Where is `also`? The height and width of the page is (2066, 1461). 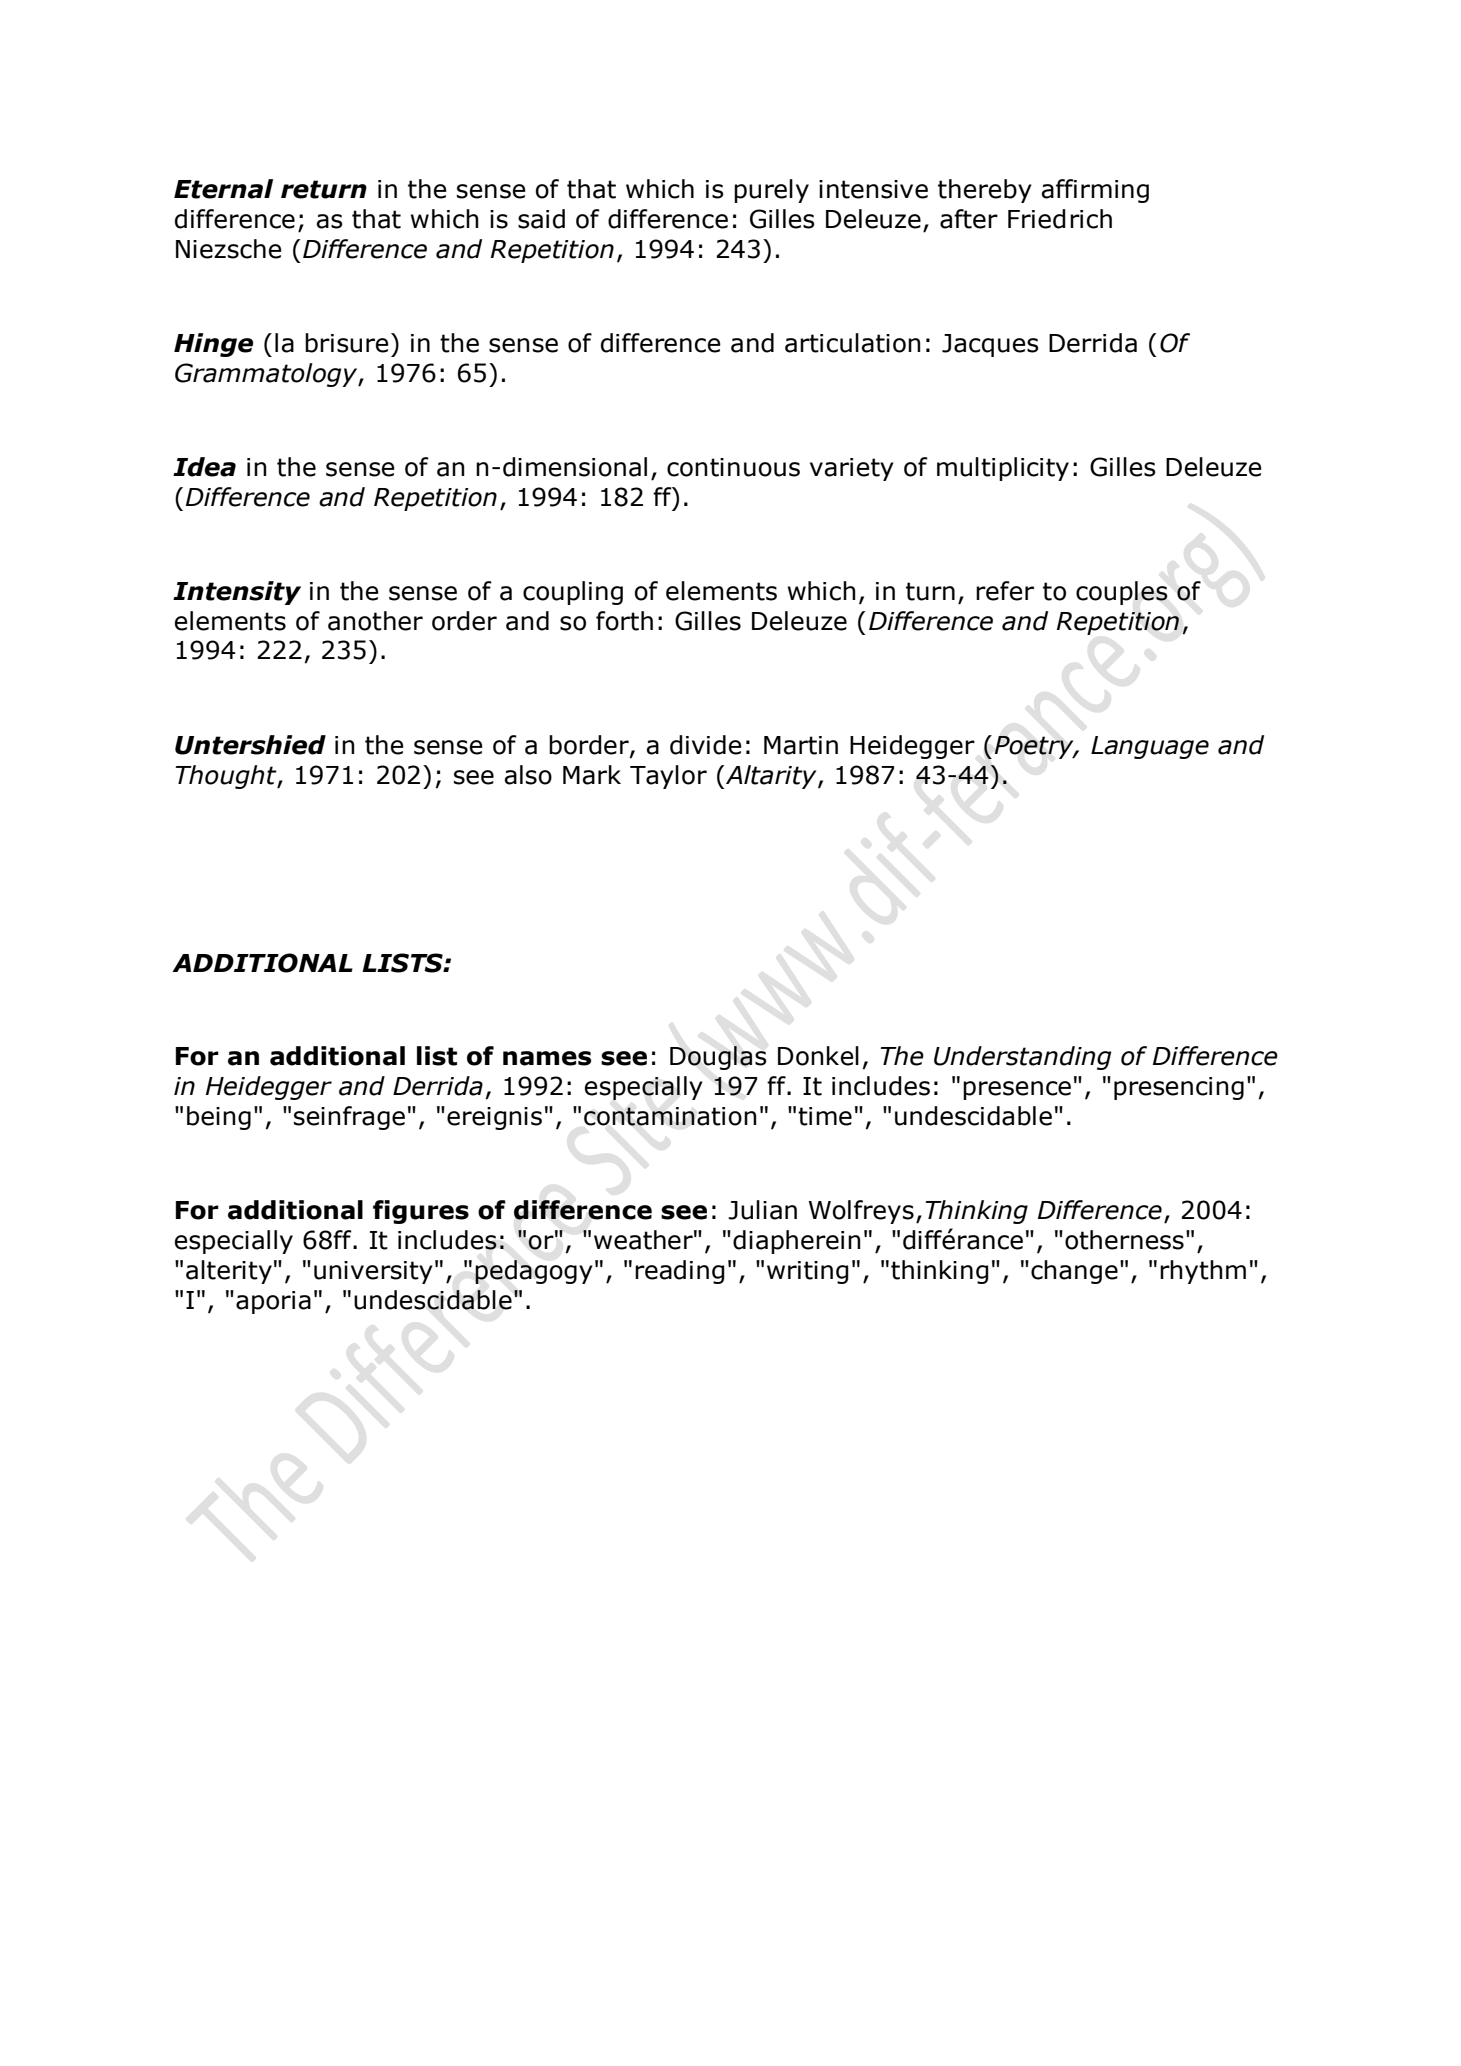 also is located at coordinates (528, 775).
